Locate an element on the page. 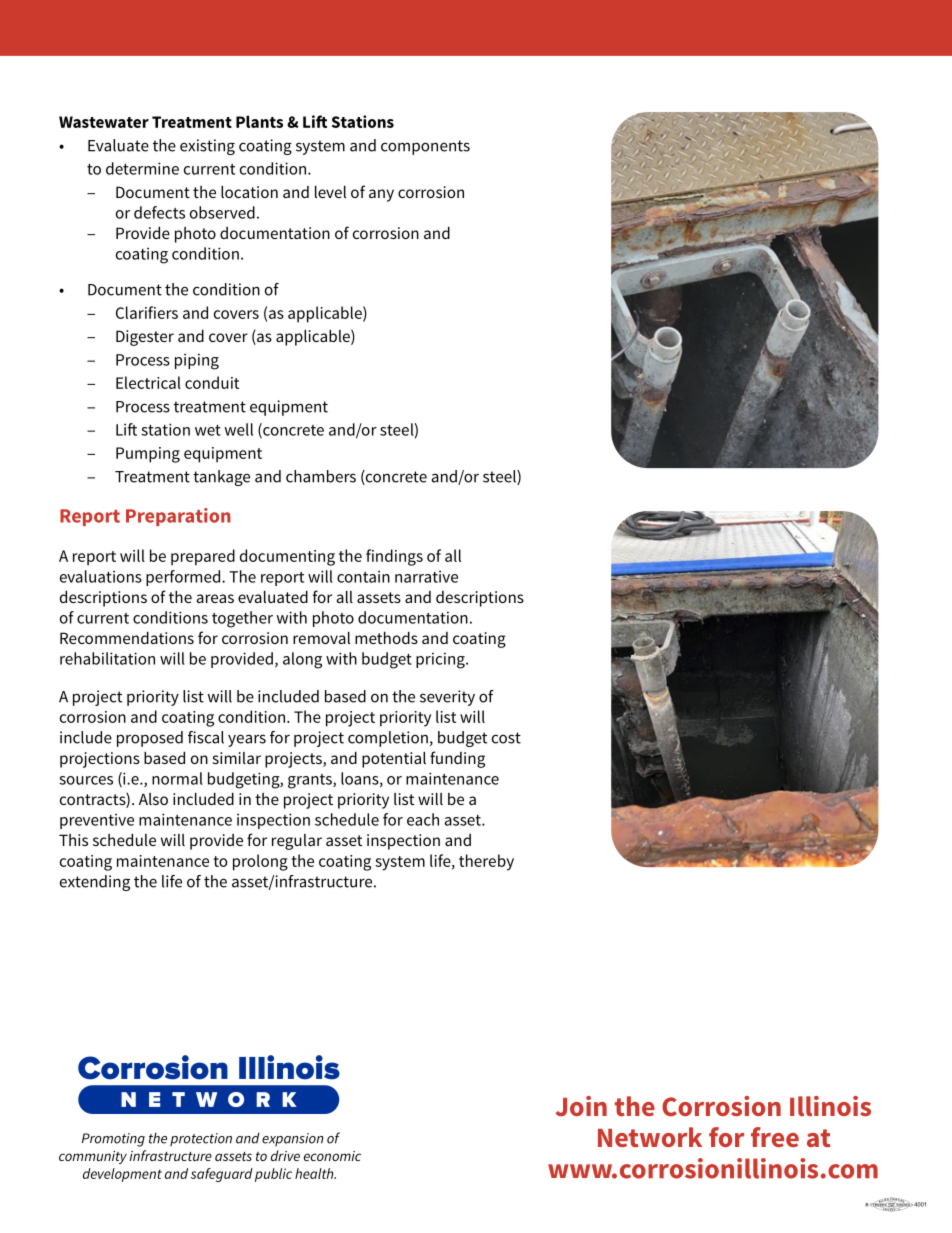 The width and height of the image is (952, 1233). Network is located at coordinates (650, 1137).
